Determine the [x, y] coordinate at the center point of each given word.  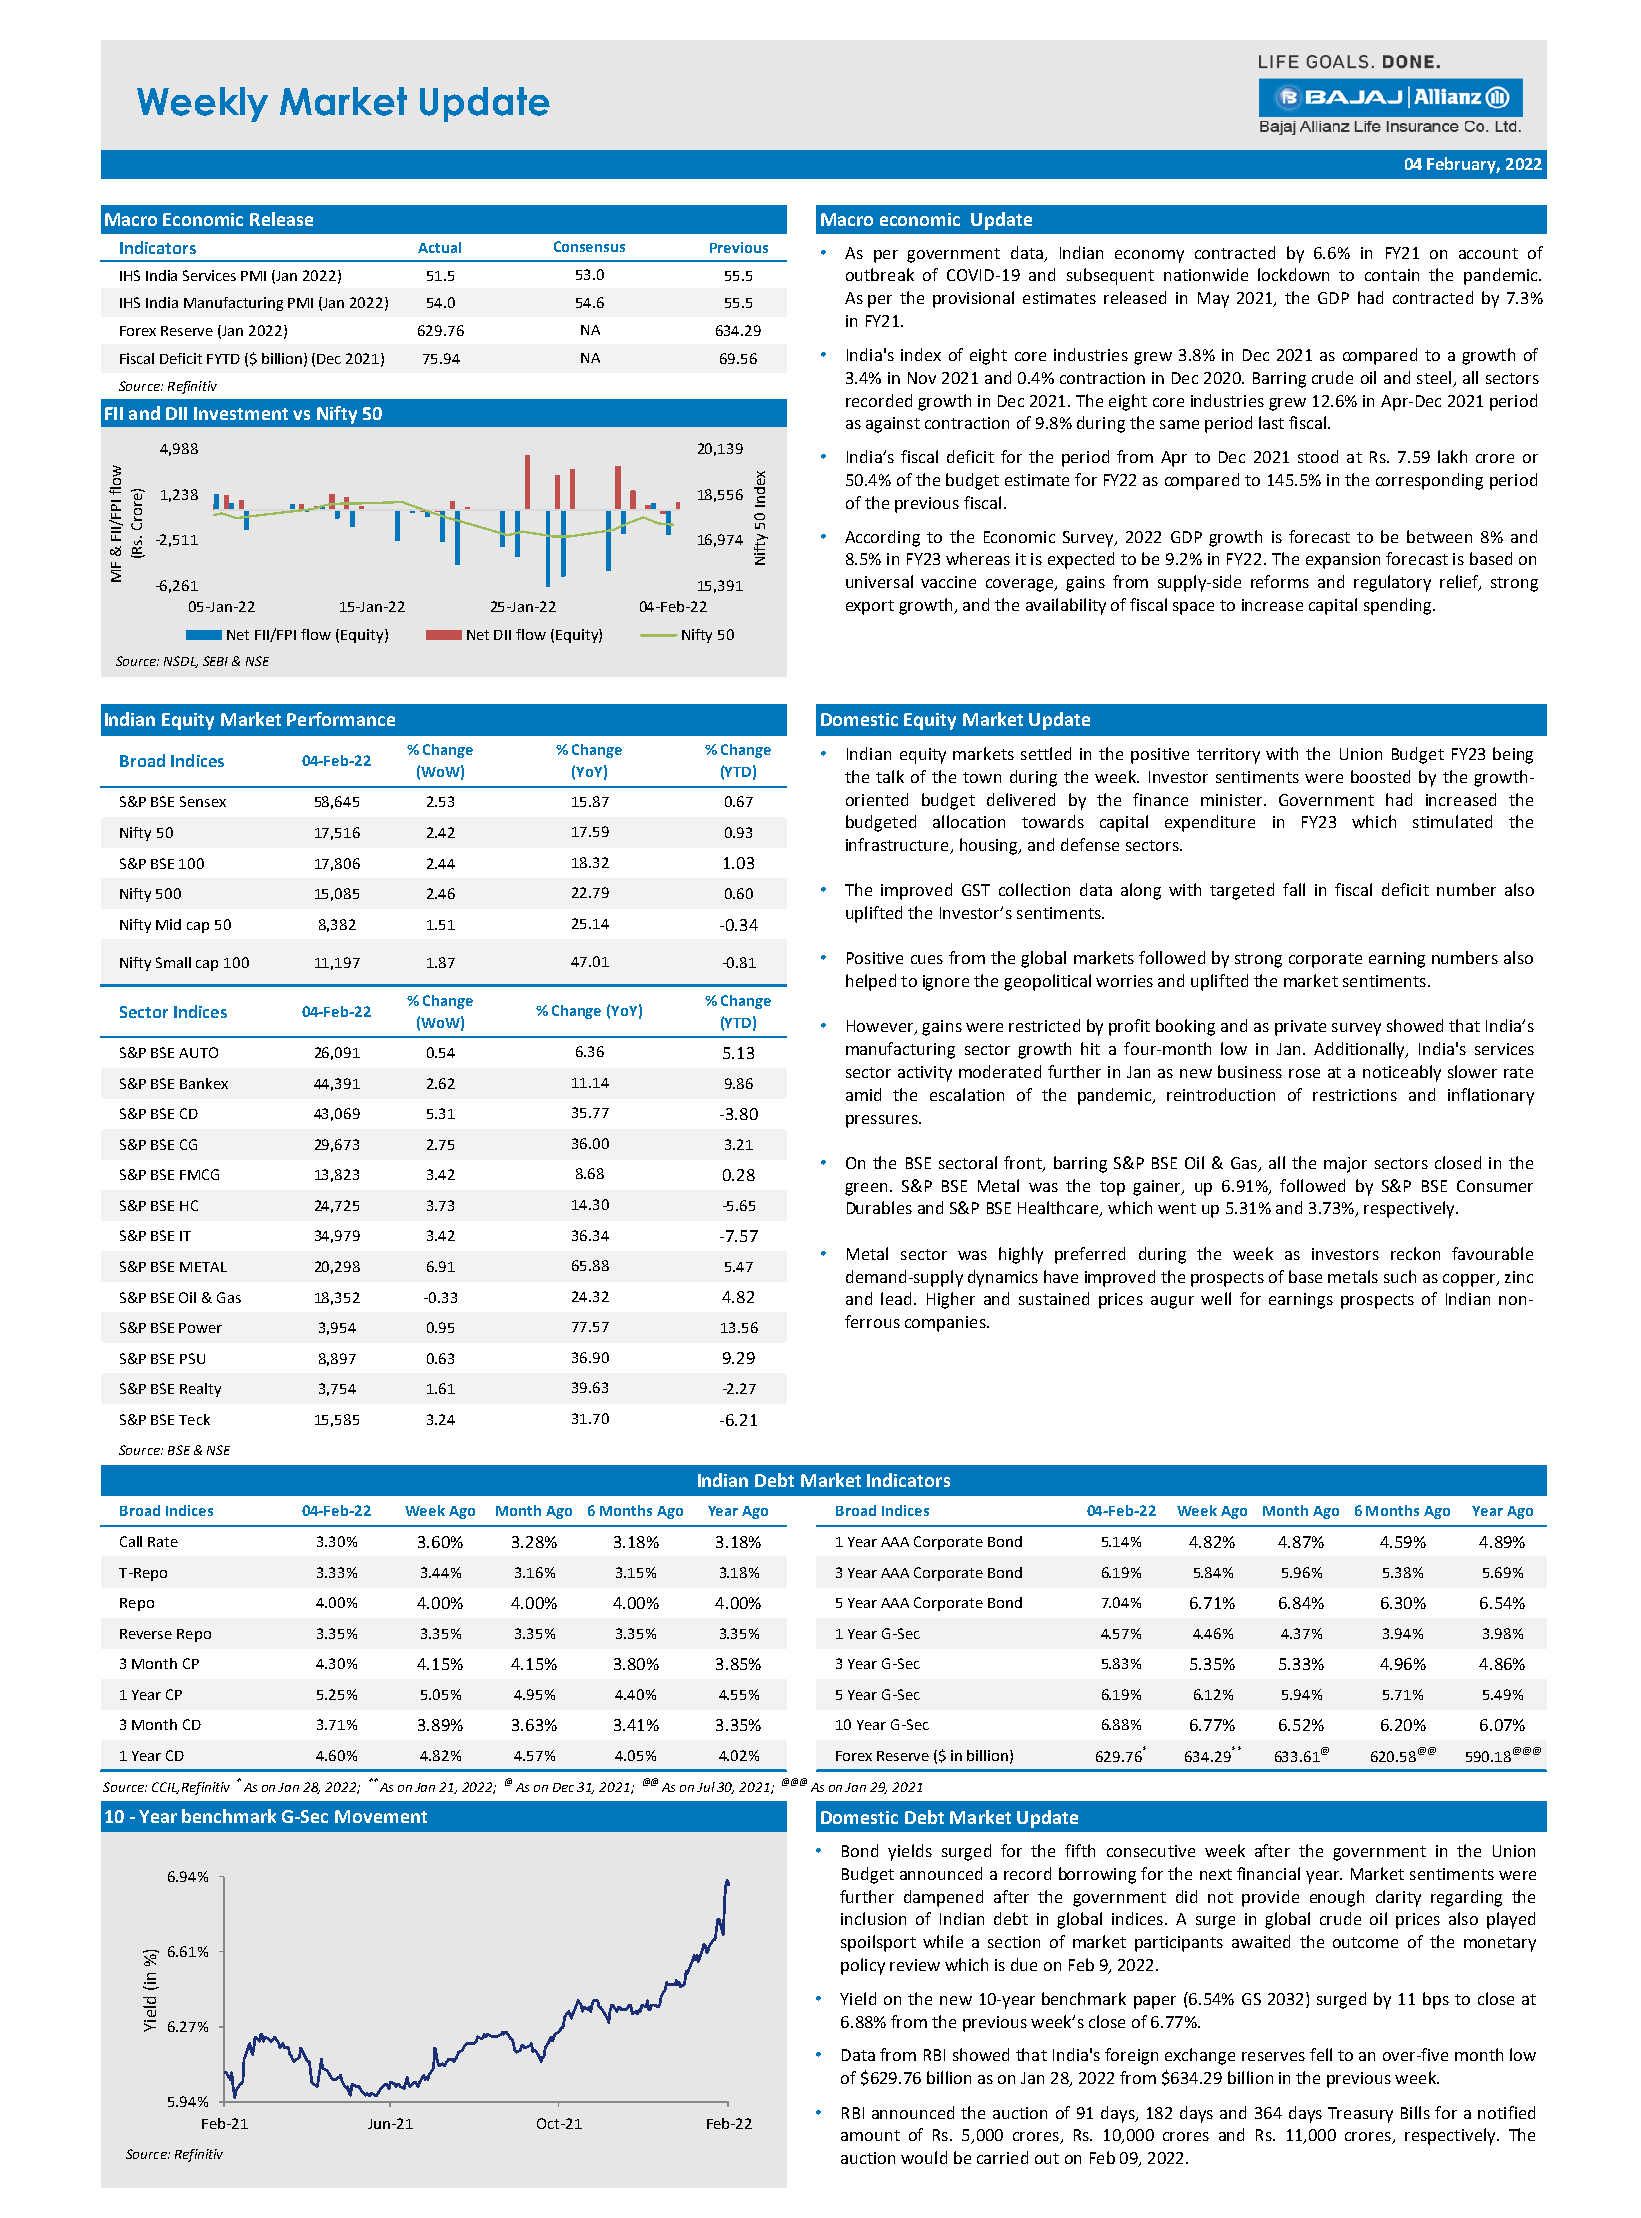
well [1216, 1298]
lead [896, 1298]
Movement [381, 1816]
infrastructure [898, 846]
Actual [439, 247]
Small [173, 962]
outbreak [880, 274]
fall [1294, 889]
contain [1392, 275]
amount [870, 2135]
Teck [194, 1419]
